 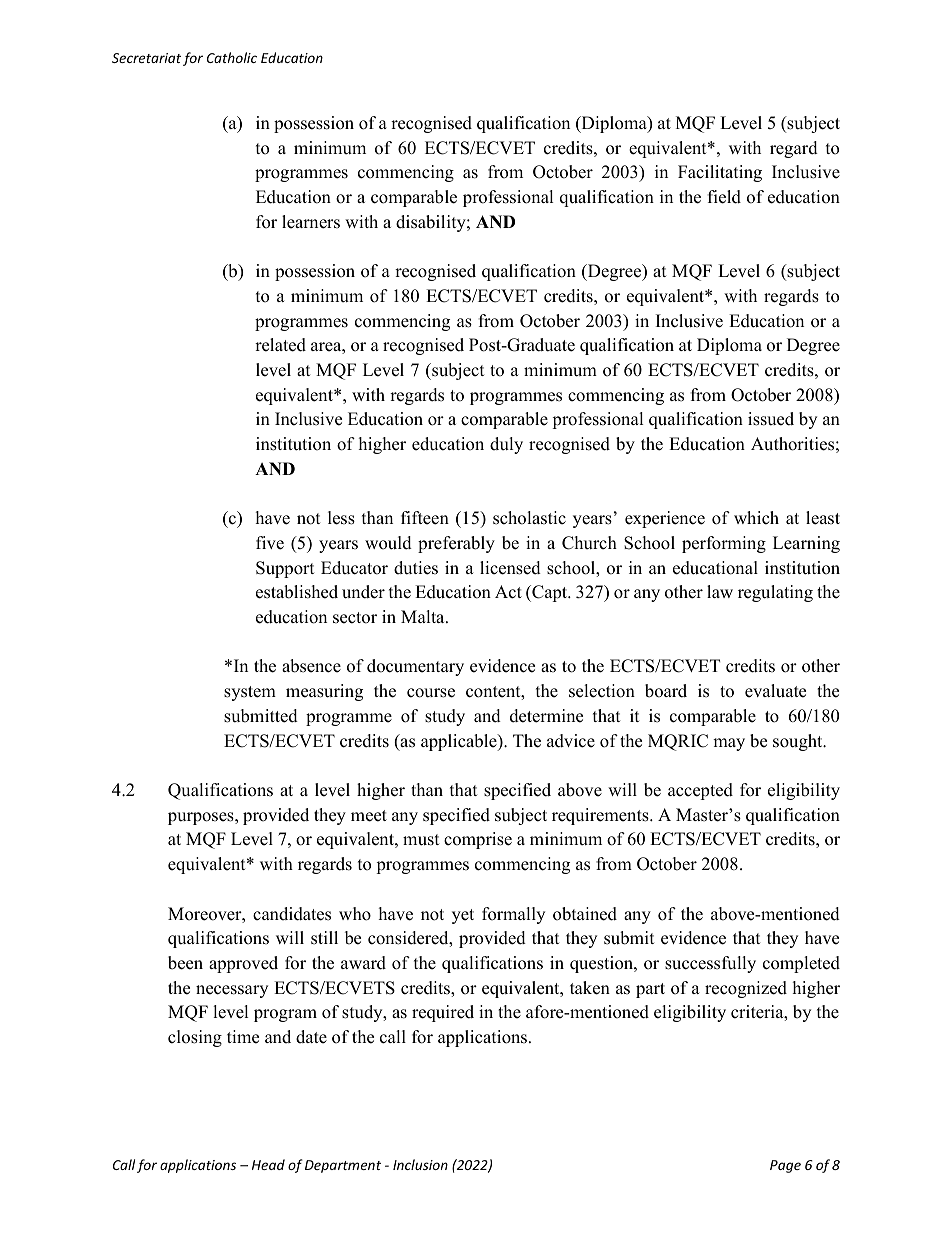 What do you see at coordinates (232, 57) in the page?
I see `Catholic` at bounding box center [232, 57].
